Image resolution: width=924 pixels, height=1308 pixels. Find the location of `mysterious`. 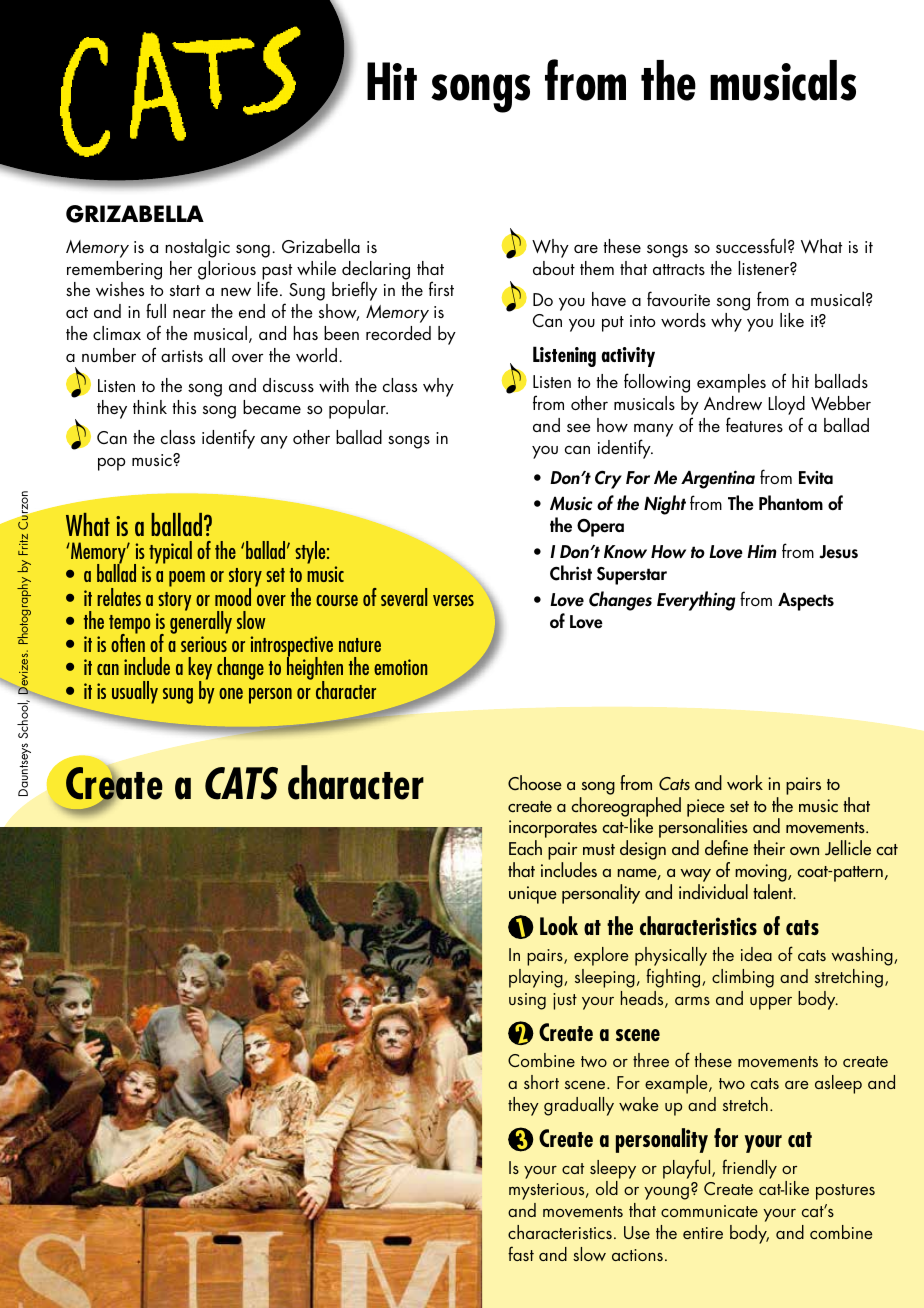

mysterious is located at coordinates (548, 1191).
